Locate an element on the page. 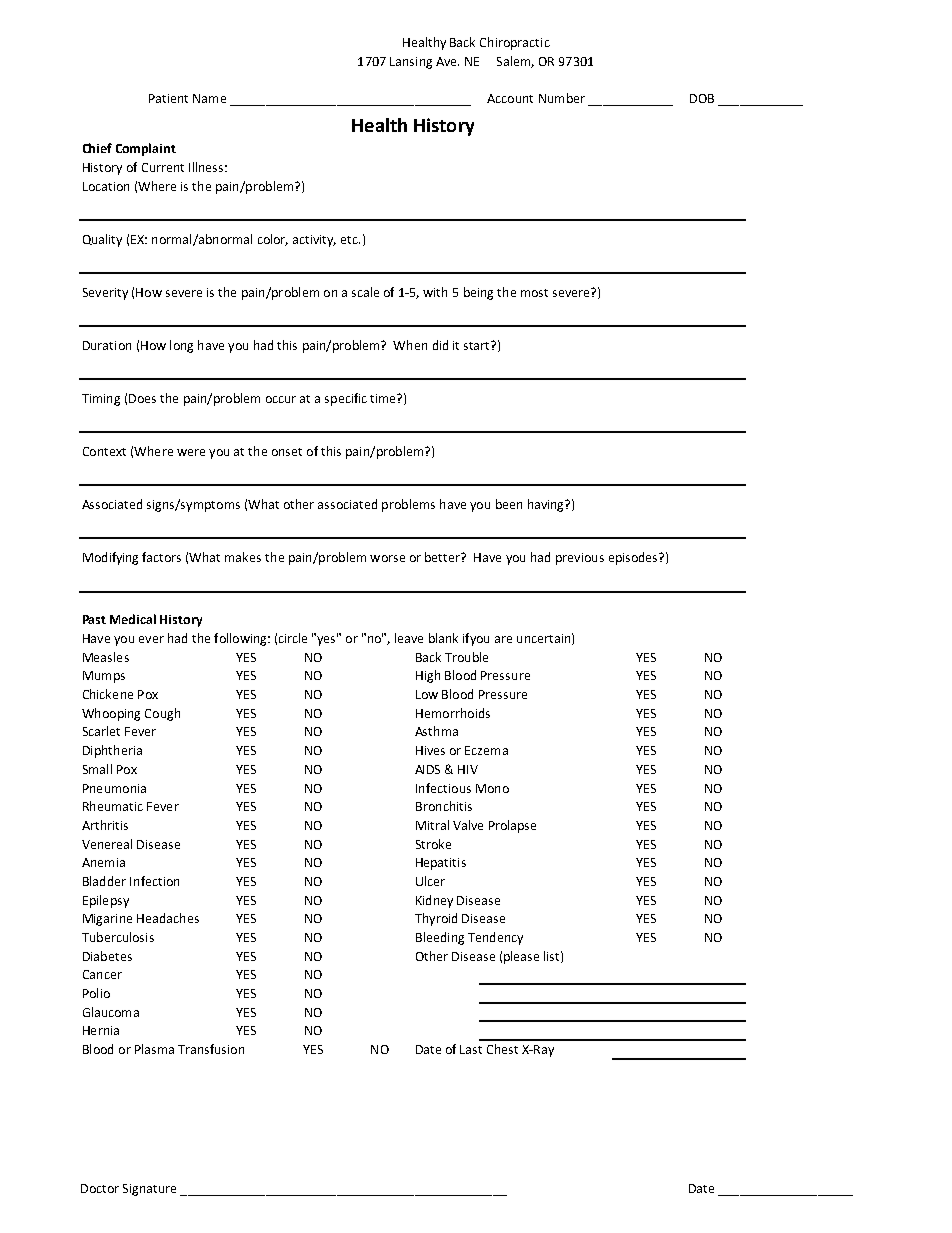 Image resolution: width=952 pixels, height=1233 pixels. Last is located at coordinates (471, 1049).
